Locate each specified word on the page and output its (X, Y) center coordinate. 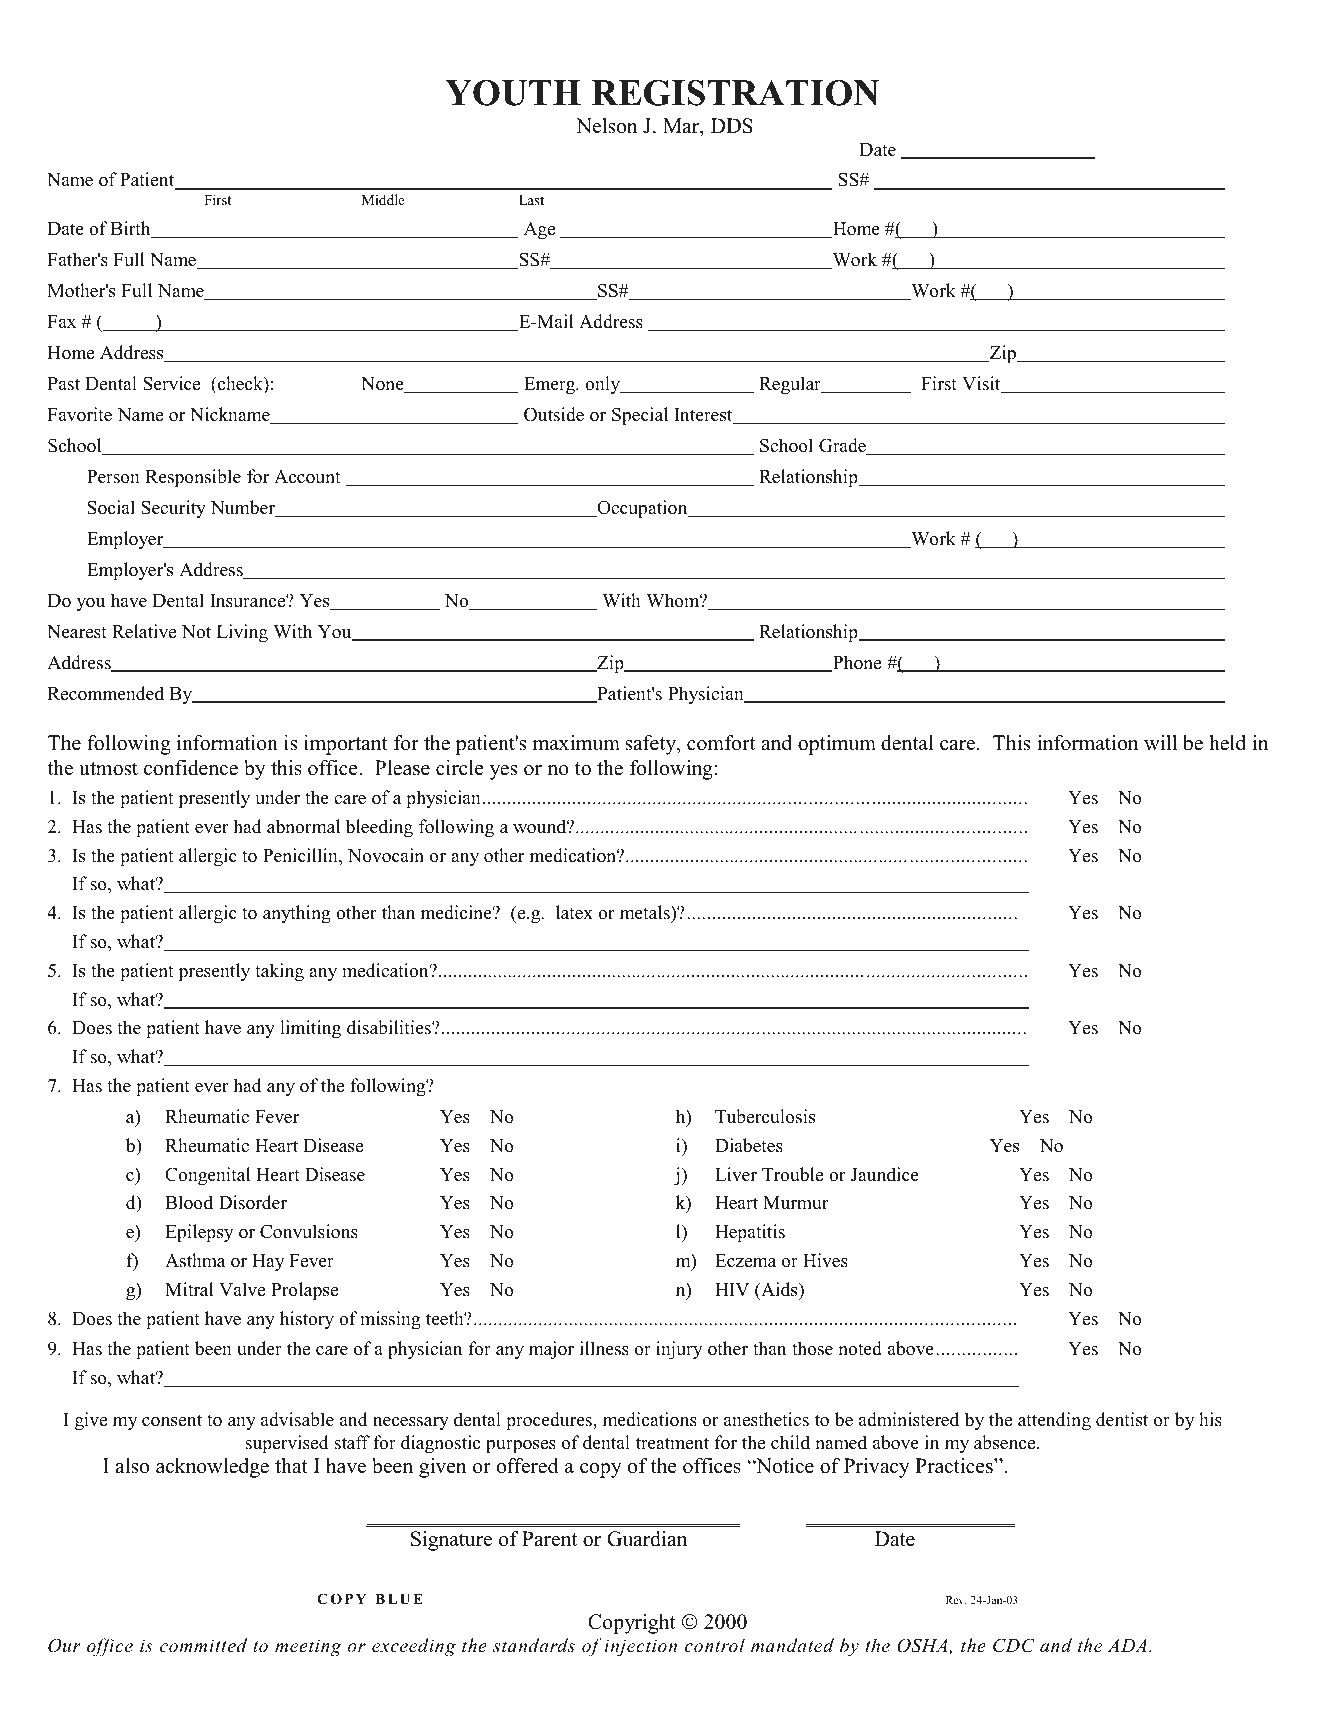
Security (173, 509)
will (1160, 742)
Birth (132, 229)
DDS (732, 126)
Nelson (607, 126)
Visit (982, 384)
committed (203, 1645)
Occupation (642, 509)
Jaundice (885, 1174)
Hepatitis (750, 1233)
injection (641, 1648)
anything (297, 914)
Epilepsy (199, 1233)
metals (646, 912)
